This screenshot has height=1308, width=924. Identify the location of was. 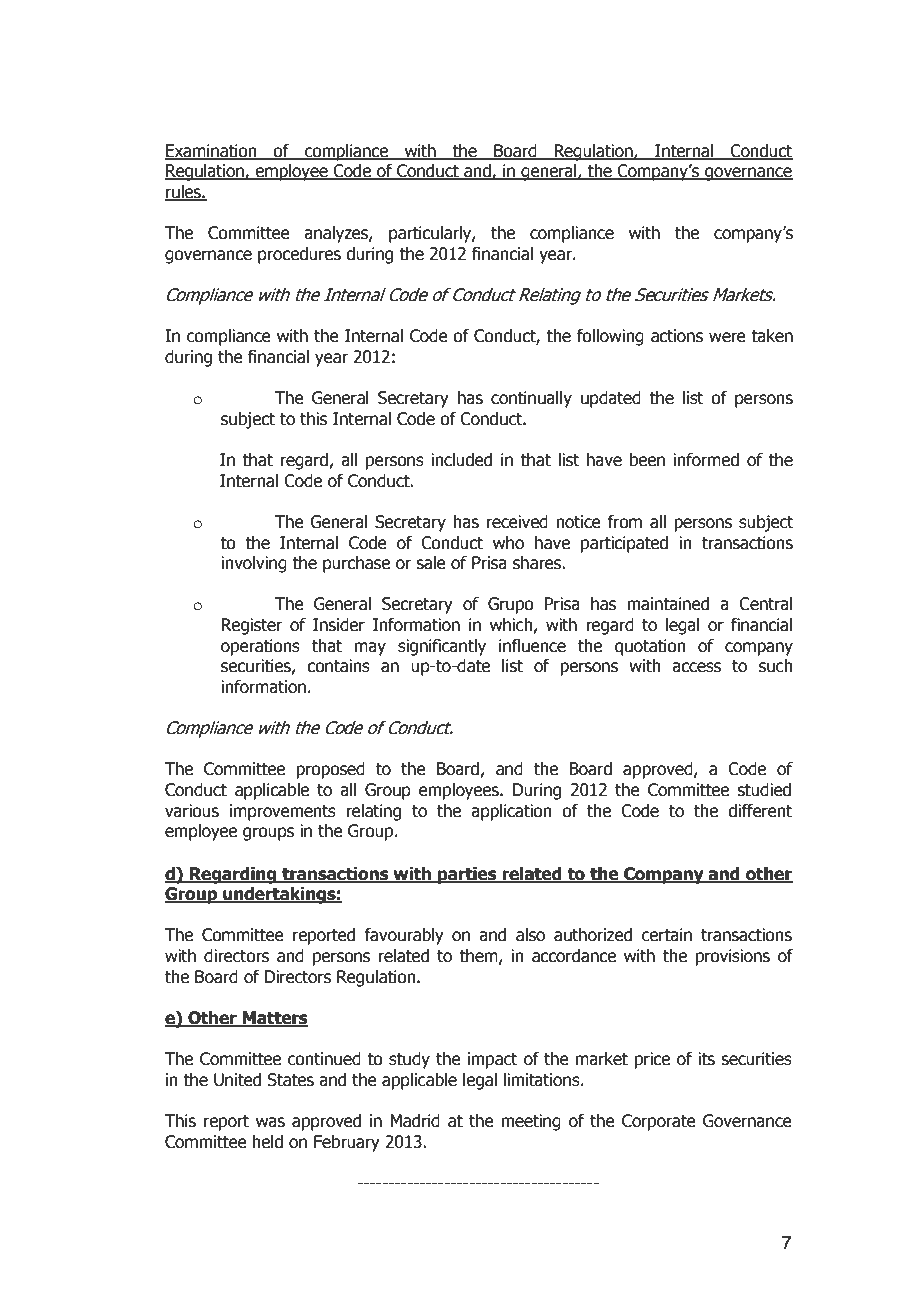
(270, 1122).
